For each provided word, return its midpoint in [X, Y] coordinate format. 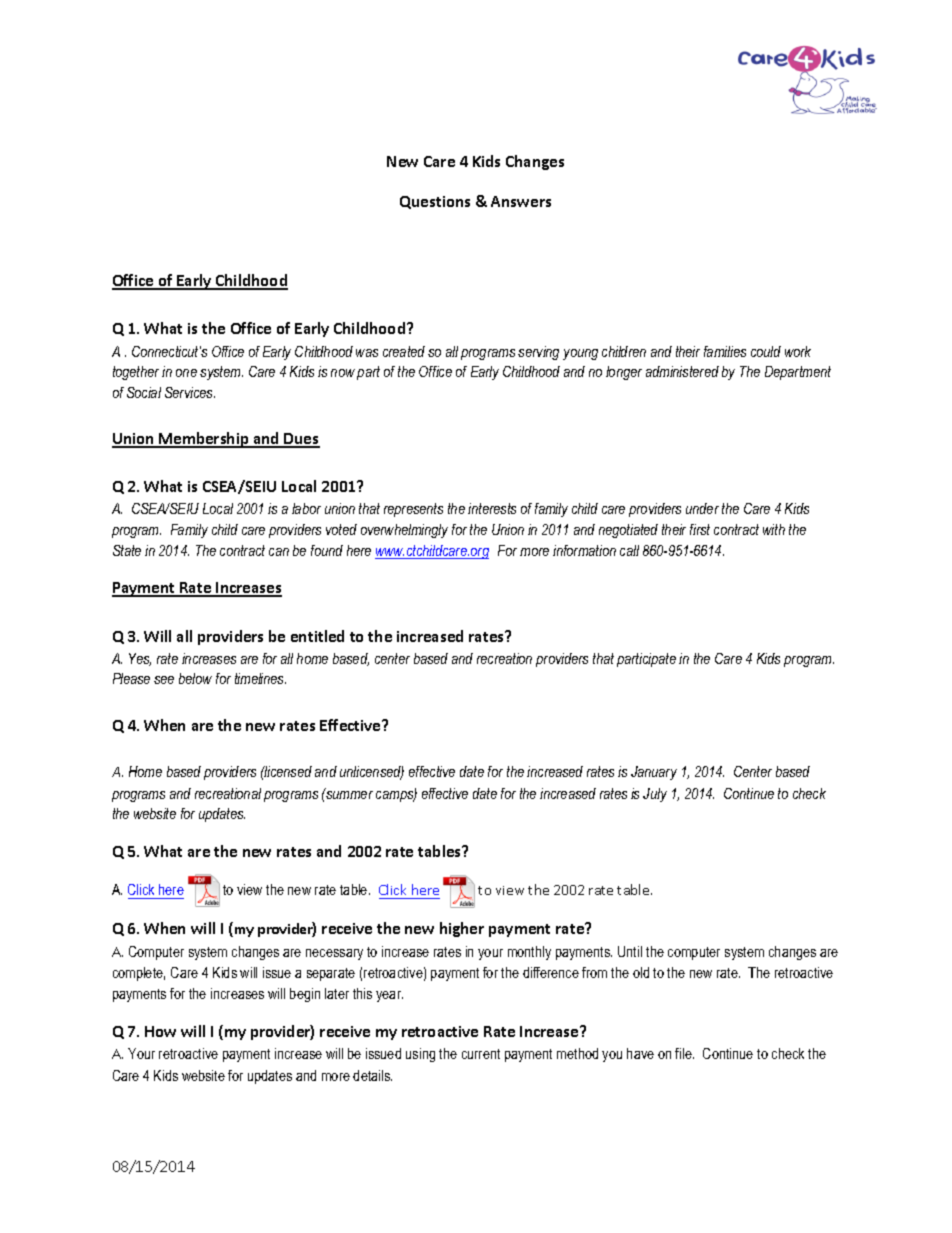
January [654, 773]
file [684, 1053]
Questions [435, 202]
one [186, 373]
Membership [204, 440]
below [195, 678]
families [725, 351]
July [655, 795]
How [160, 1031]
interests [492, 508]
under [702, 508]
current [481, 1054]
